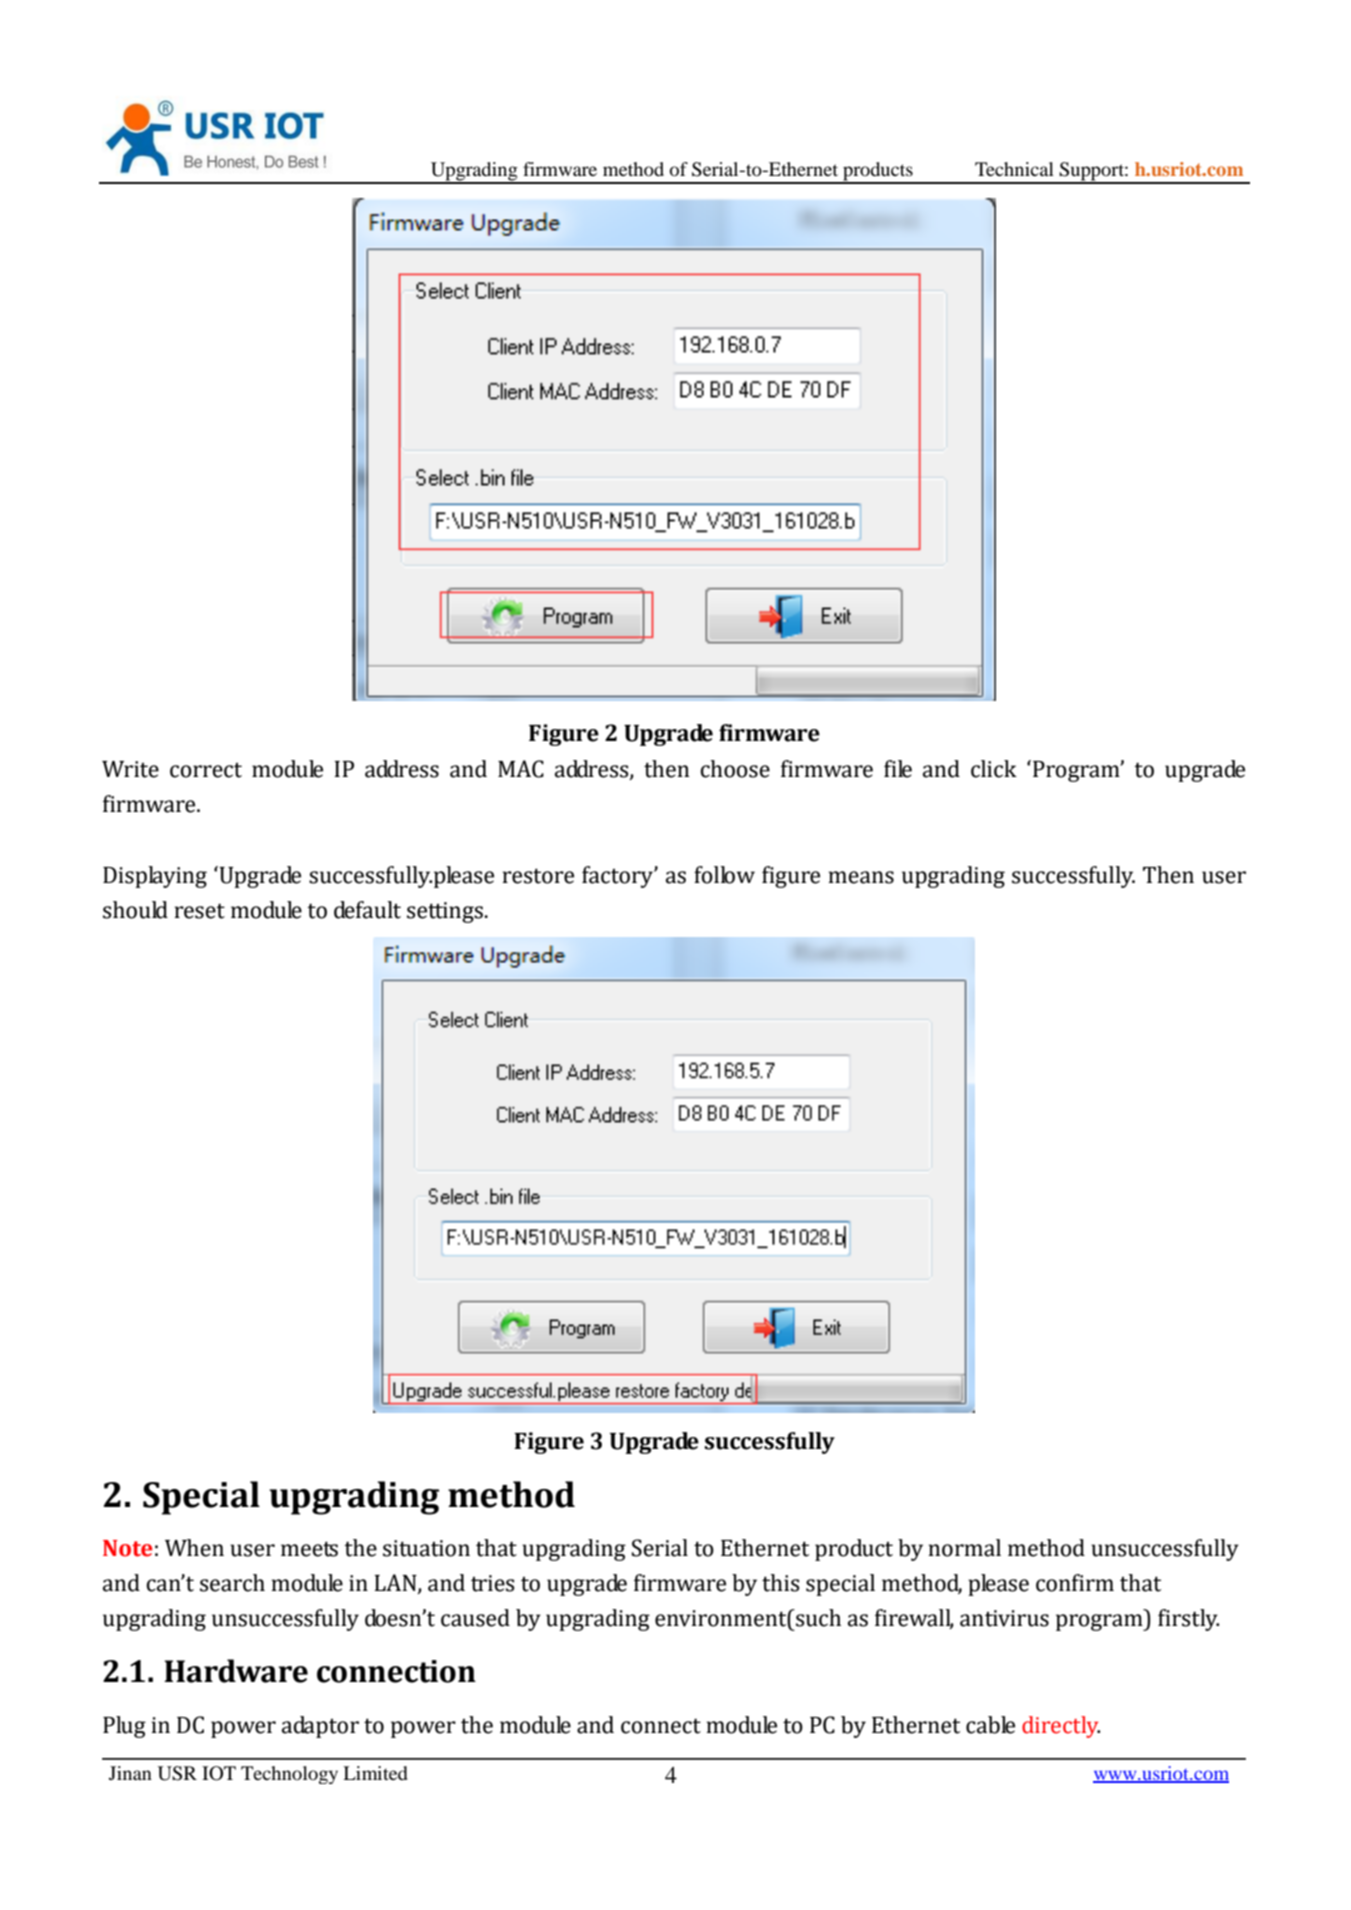 The image size is (1351, 1910). Describe the element at coordinates (475, 1618) in the page. I see `caused` at that location.
